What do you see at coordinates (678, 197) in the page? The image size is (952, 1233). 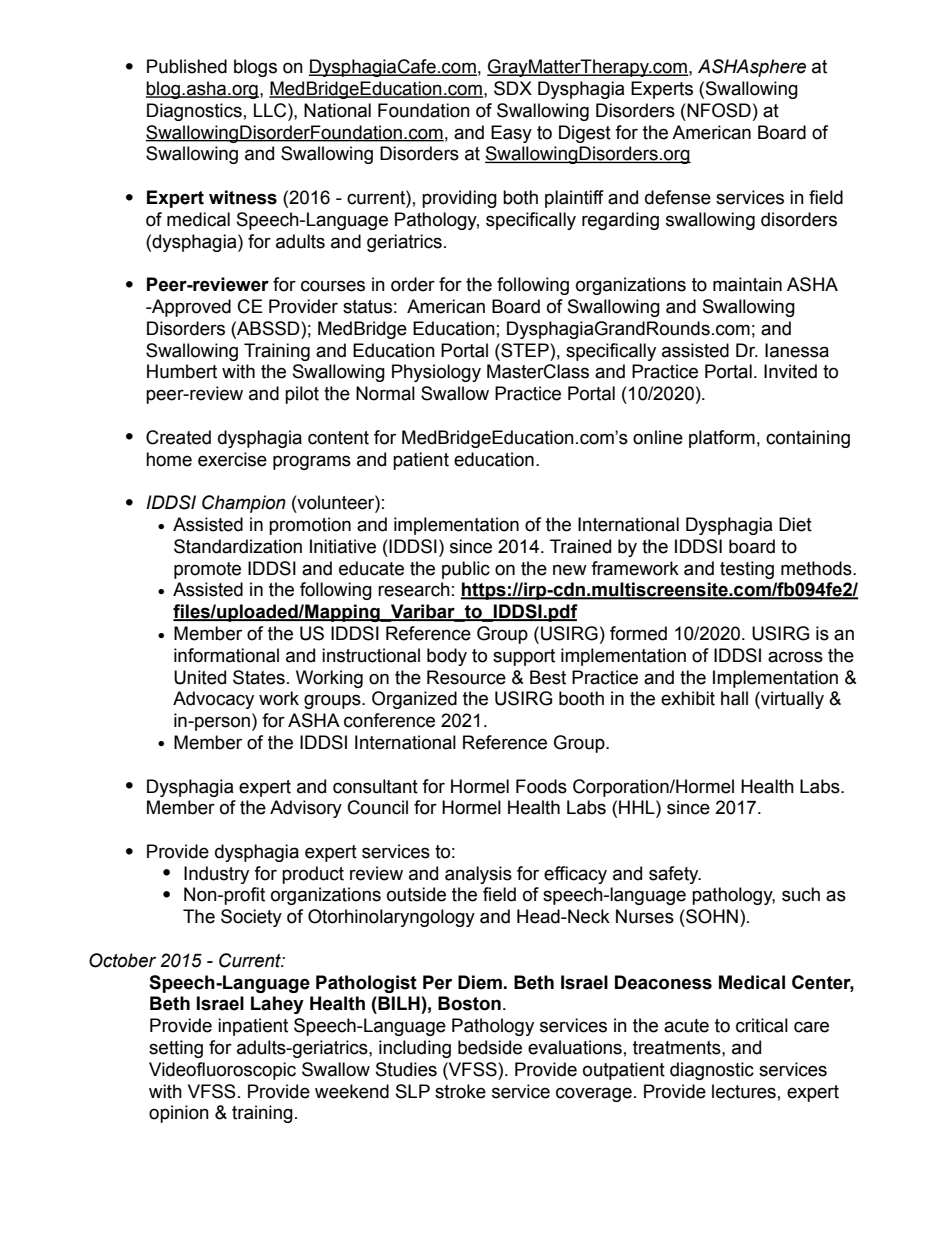 I see `defense` at bounding box center [678, 197].
